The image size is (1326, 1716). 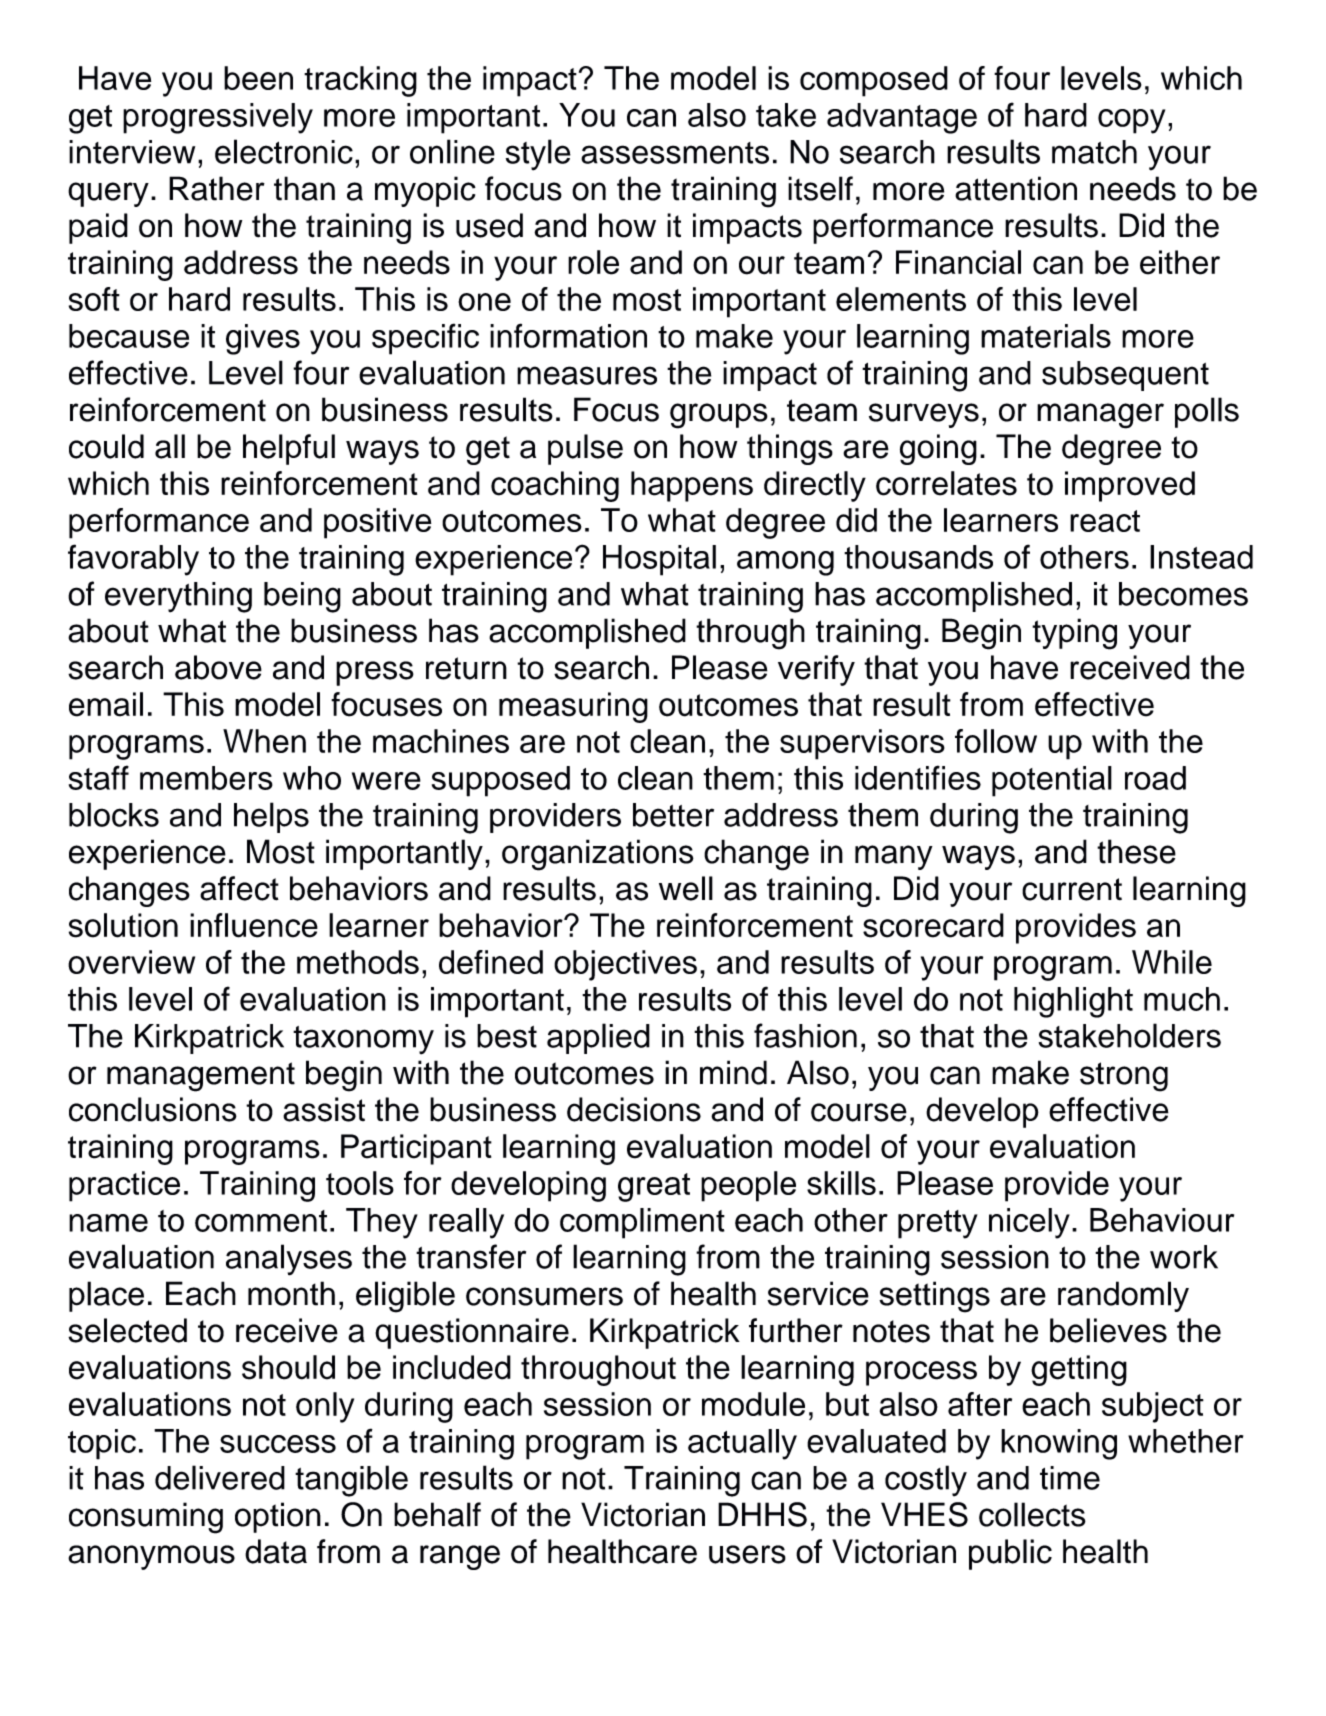 I want to click on DHHS, so click(x=762, y=1514).
